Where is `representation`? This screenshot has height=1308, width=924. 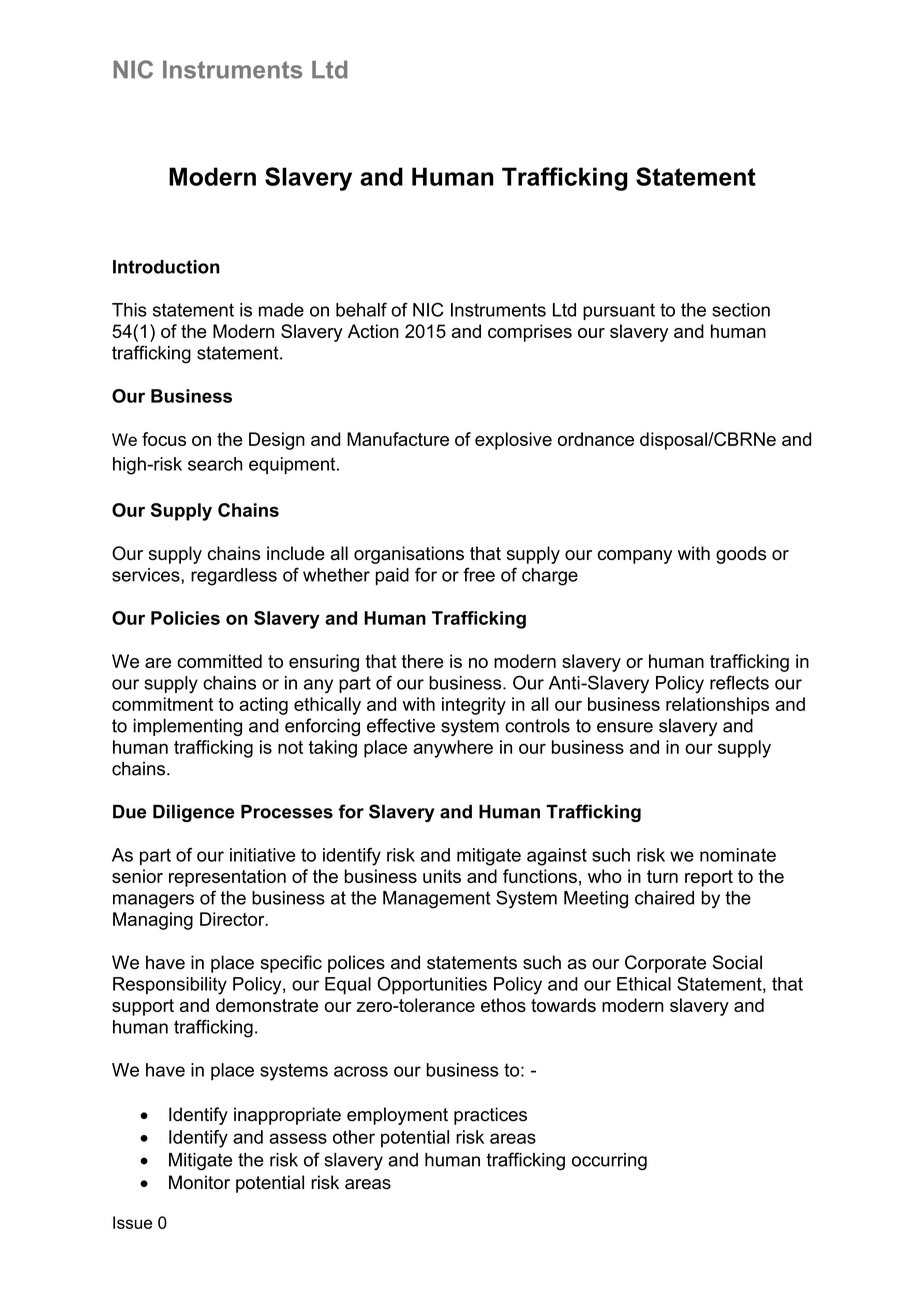 representation is located at coordinates (227, 878).
